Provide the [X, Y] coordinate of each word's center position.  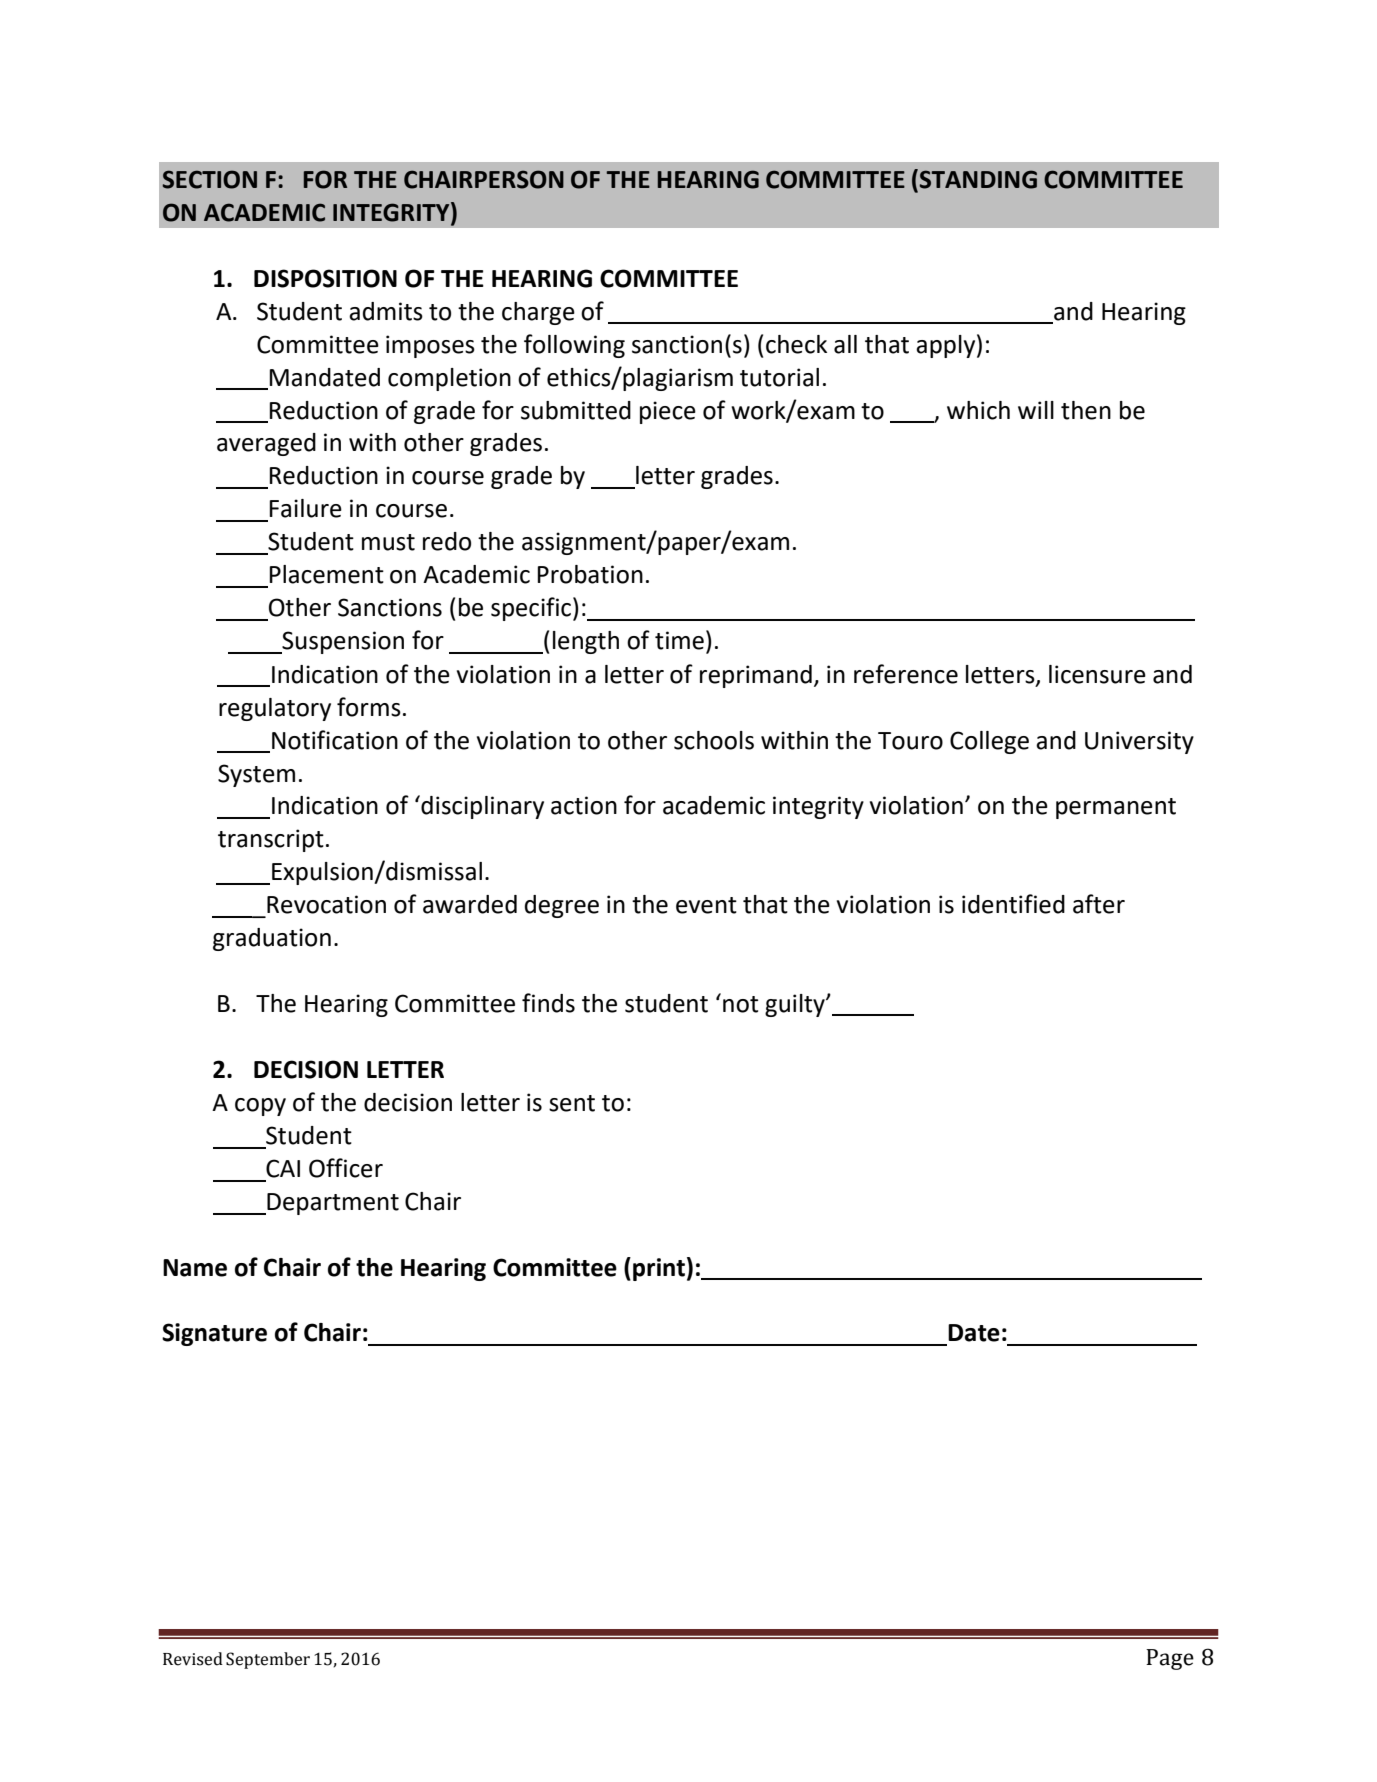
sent [572, 1103]
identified [1013, 904]
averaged [266, 444]
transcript [271, 840]
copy [260, 1107]
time [679, 640]
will [1036, 410]
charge [538, 313]
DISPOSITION [325, 278]
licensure [1097, 674]
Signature [214, 1334]
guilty [796, 1005]
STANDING [978, 179]
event [706, 905]
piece [668, 412]
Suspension [342, 642]
